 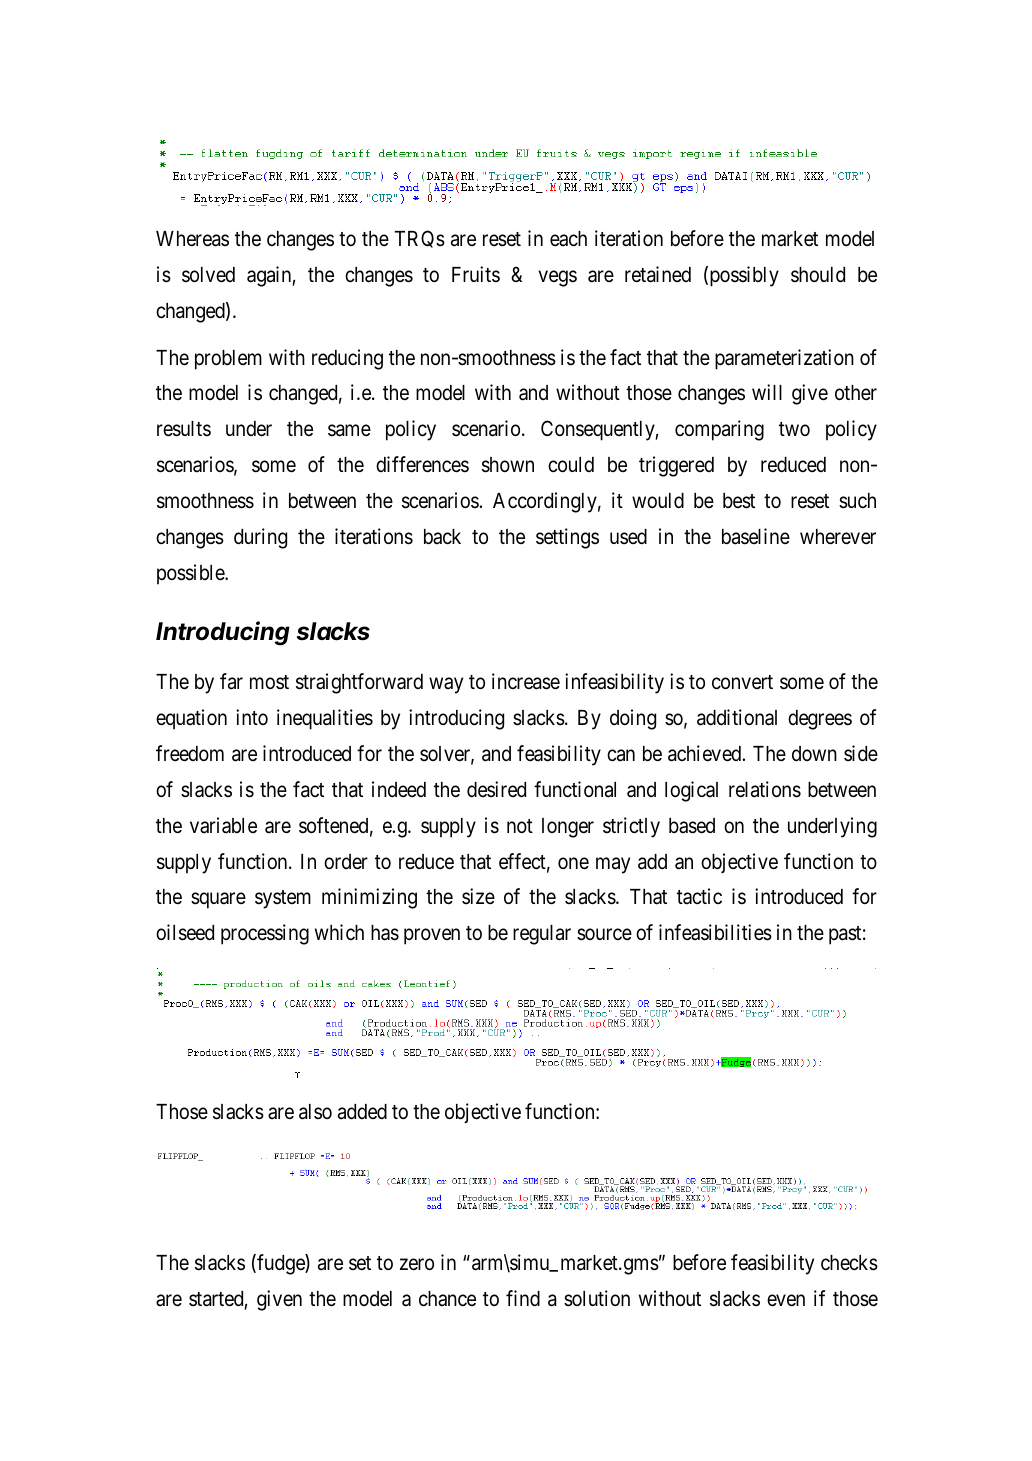 I want to click on baseline, so click(x=756, y=536).
